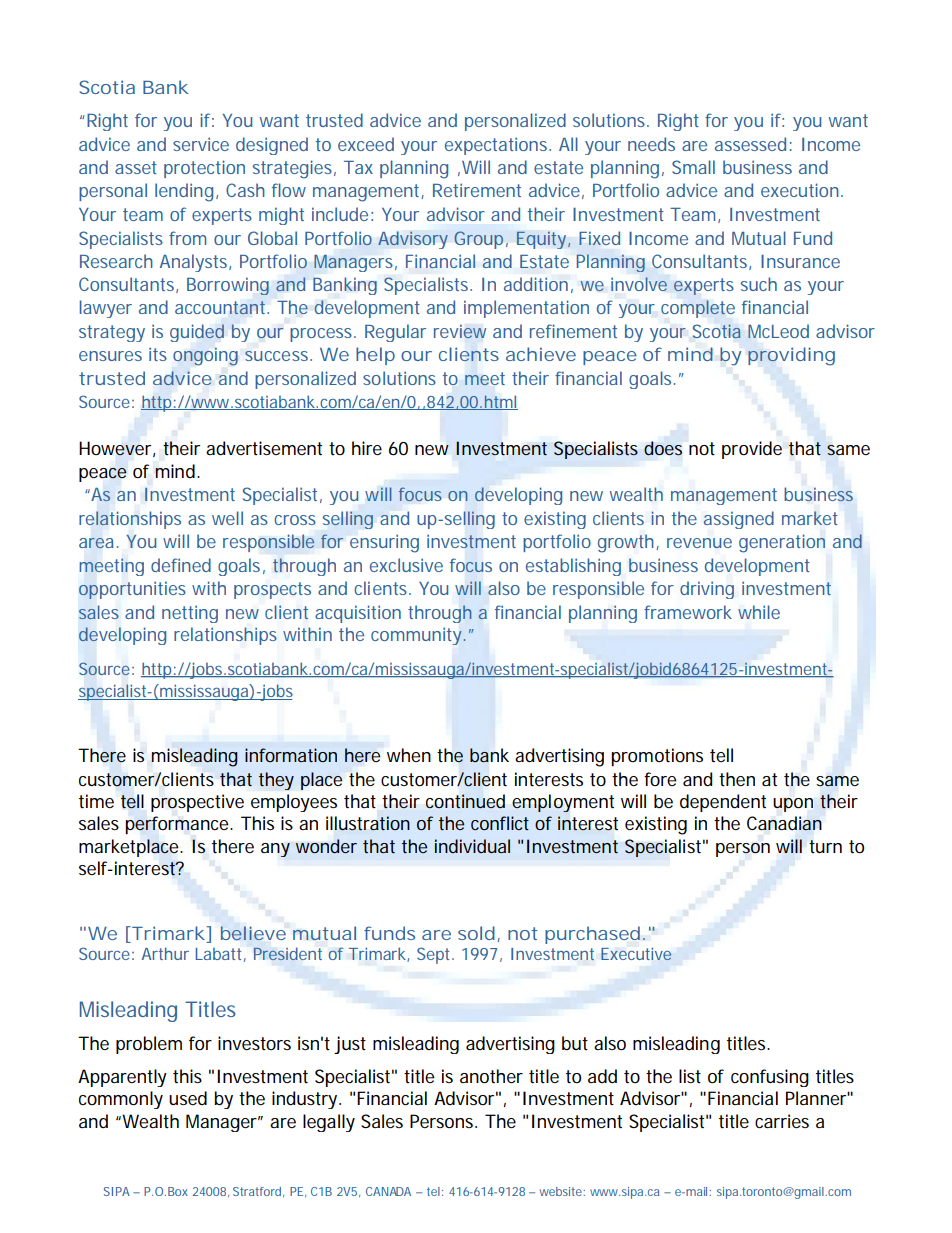 Image resolution: width=952 pixels, height=1233 pixels. I want to click on performance, so click(176, 825).
